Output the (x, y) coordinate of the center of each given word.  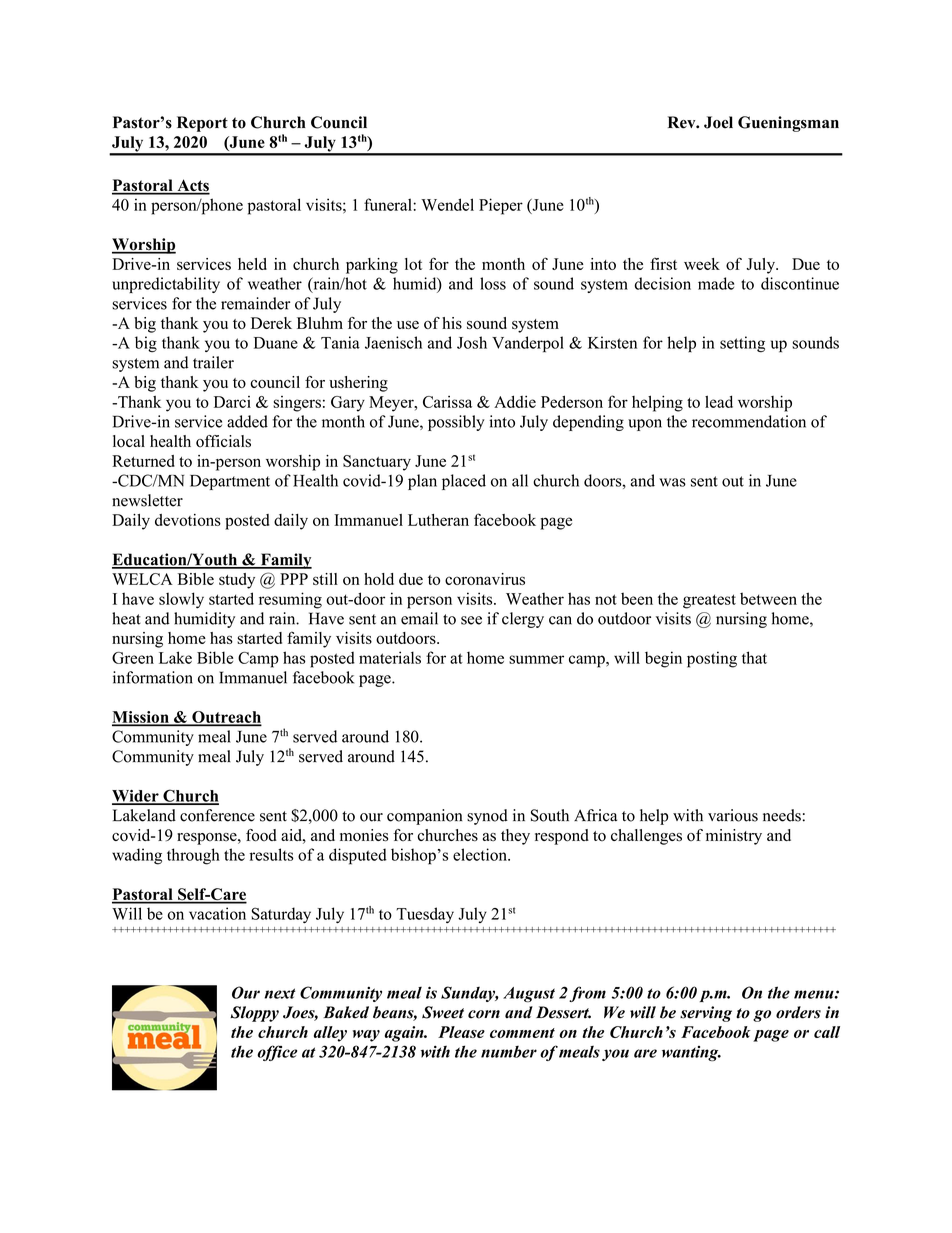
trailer (213, 362)
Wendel (447, 204)
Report (202, 124)
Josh (472, 342)
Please (461, 1032)
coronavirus (485, 579)
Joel (718, 122)
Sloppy (254, 1014)
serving (706, 1014)
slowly (181, 600)
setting (742, 344)
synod (487, 817)
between (768, 598)
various (733, 815)
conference (217, 815)
